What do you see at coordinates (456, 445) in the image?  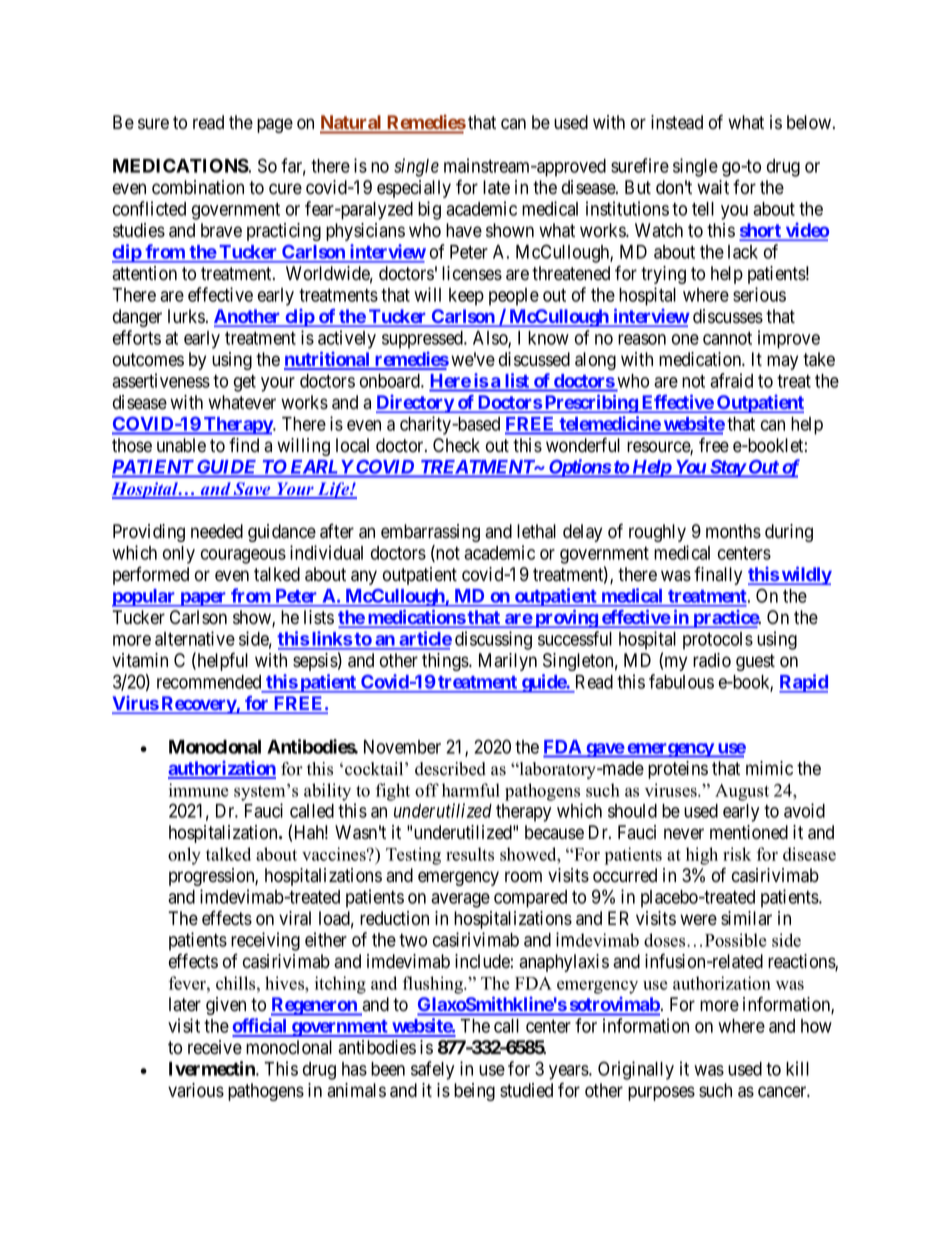 I see `Check` at bounding box center [456, 445].
